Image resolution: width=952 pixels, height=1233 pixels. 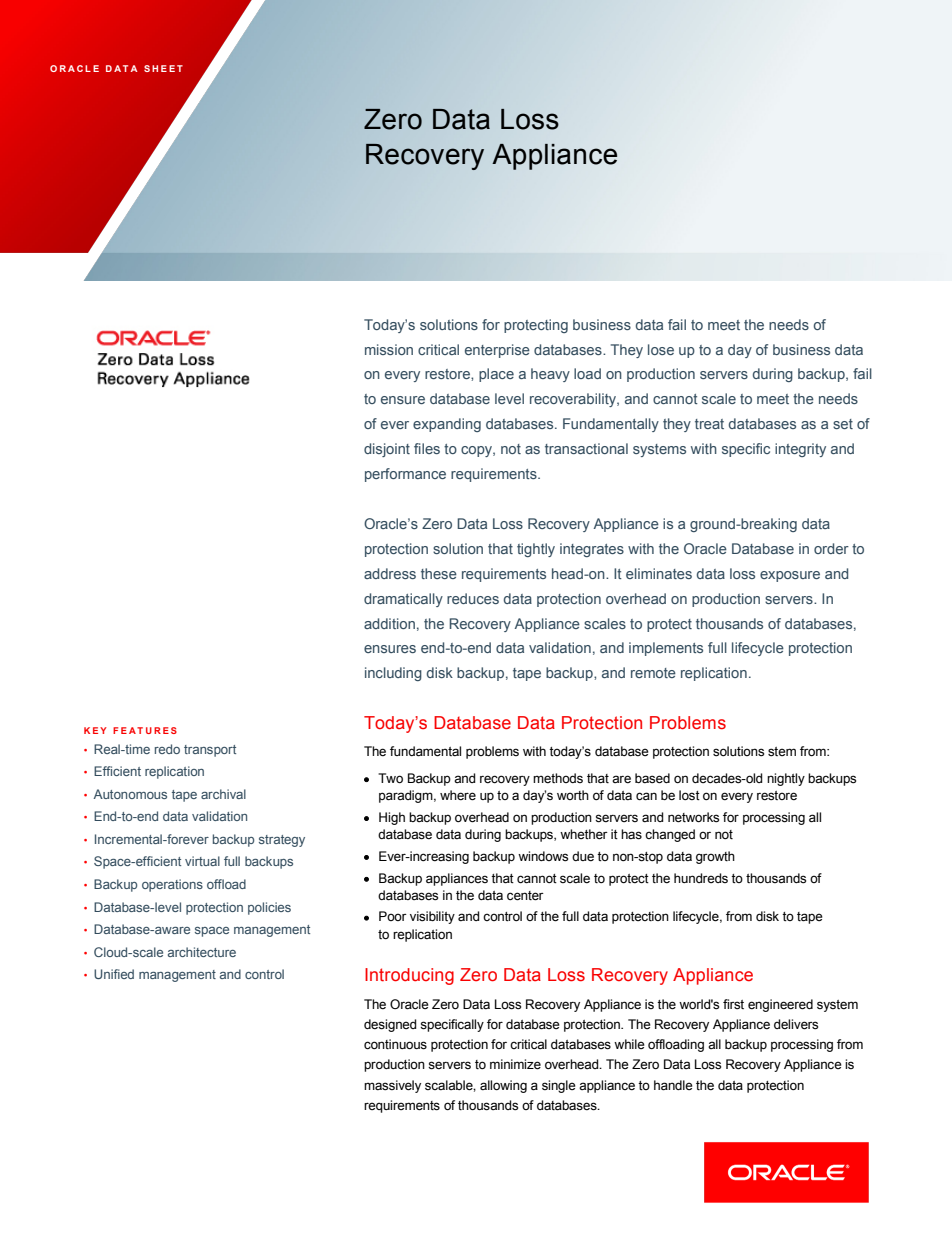 I want to click on Unified, so click(x=114, y=974).
